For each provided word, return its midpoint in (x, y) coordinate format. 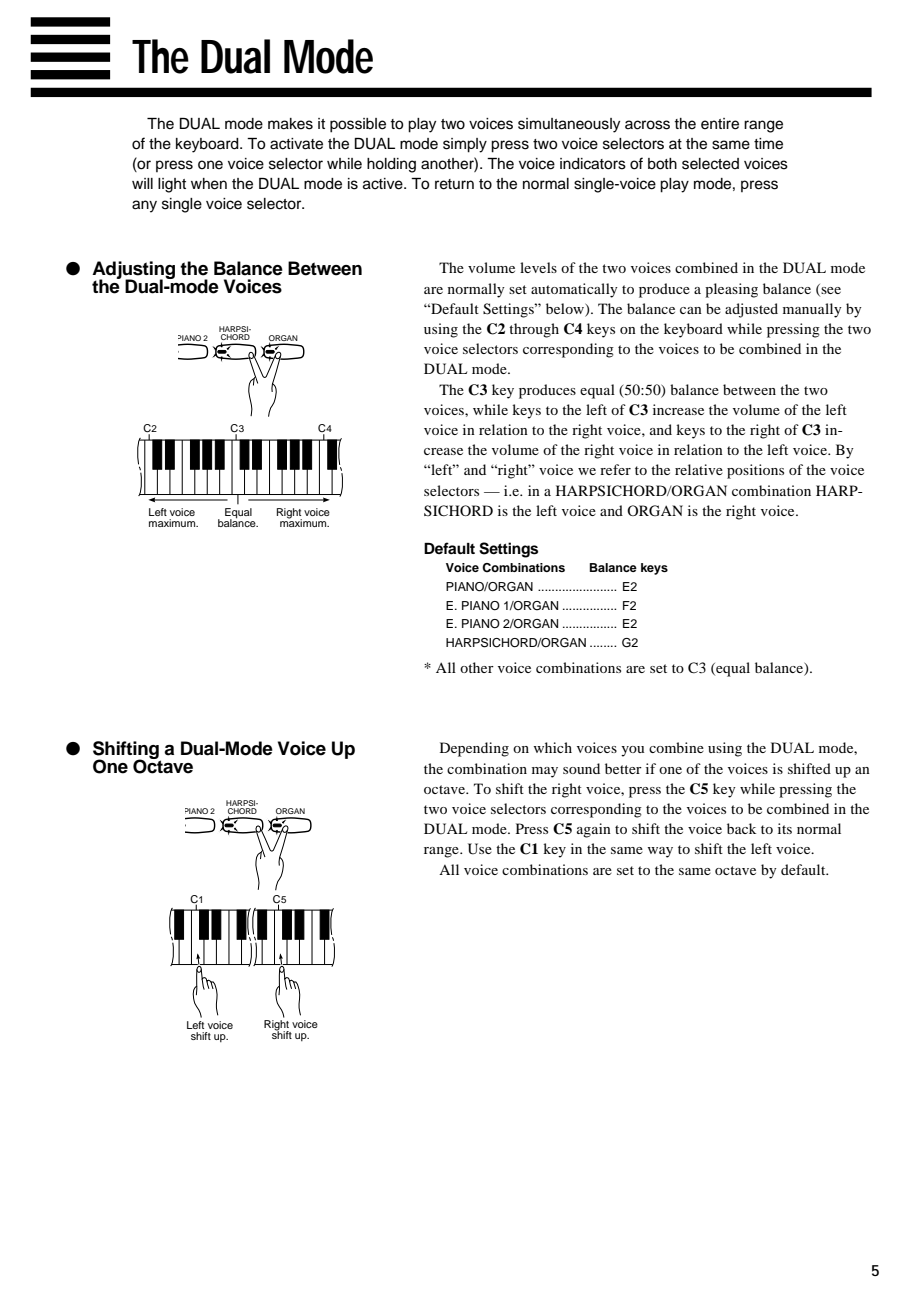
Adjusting (133, 271)
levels (538, 267)
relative (699, 469)
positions (755, 471)
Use (480, 849)
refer (615, 469)
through (534, 330)
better (623, 768)
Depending (474, 749)
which (553, 747)
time (768, 144)
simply (465, 145)
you (632, 751)
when (209, 184)
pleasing (731, 290)
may (545, 772)
